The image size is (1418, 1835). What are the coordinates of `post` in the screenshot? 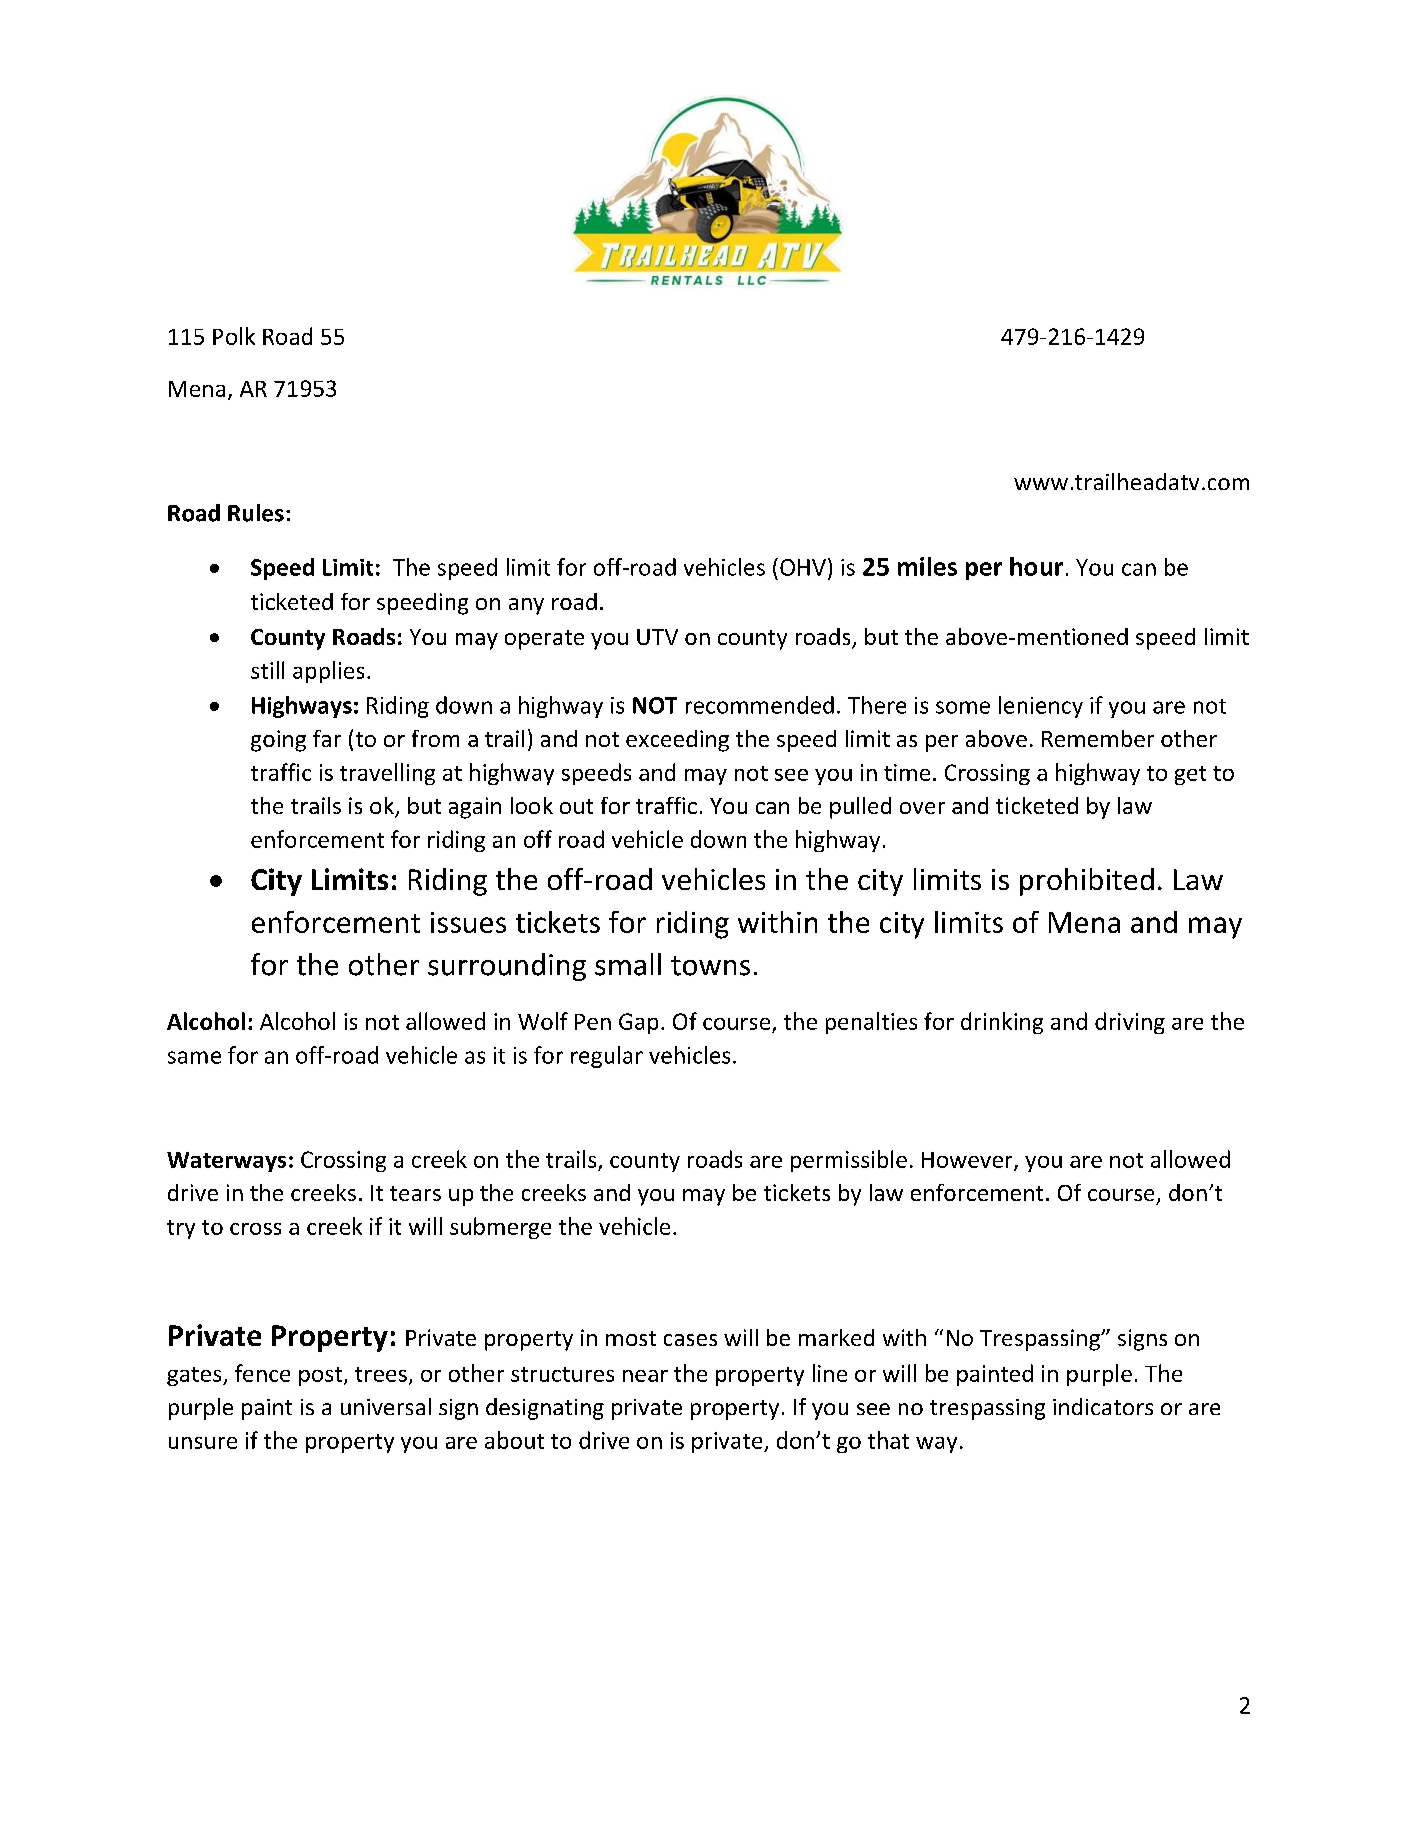 It's located at (320, 1376).
